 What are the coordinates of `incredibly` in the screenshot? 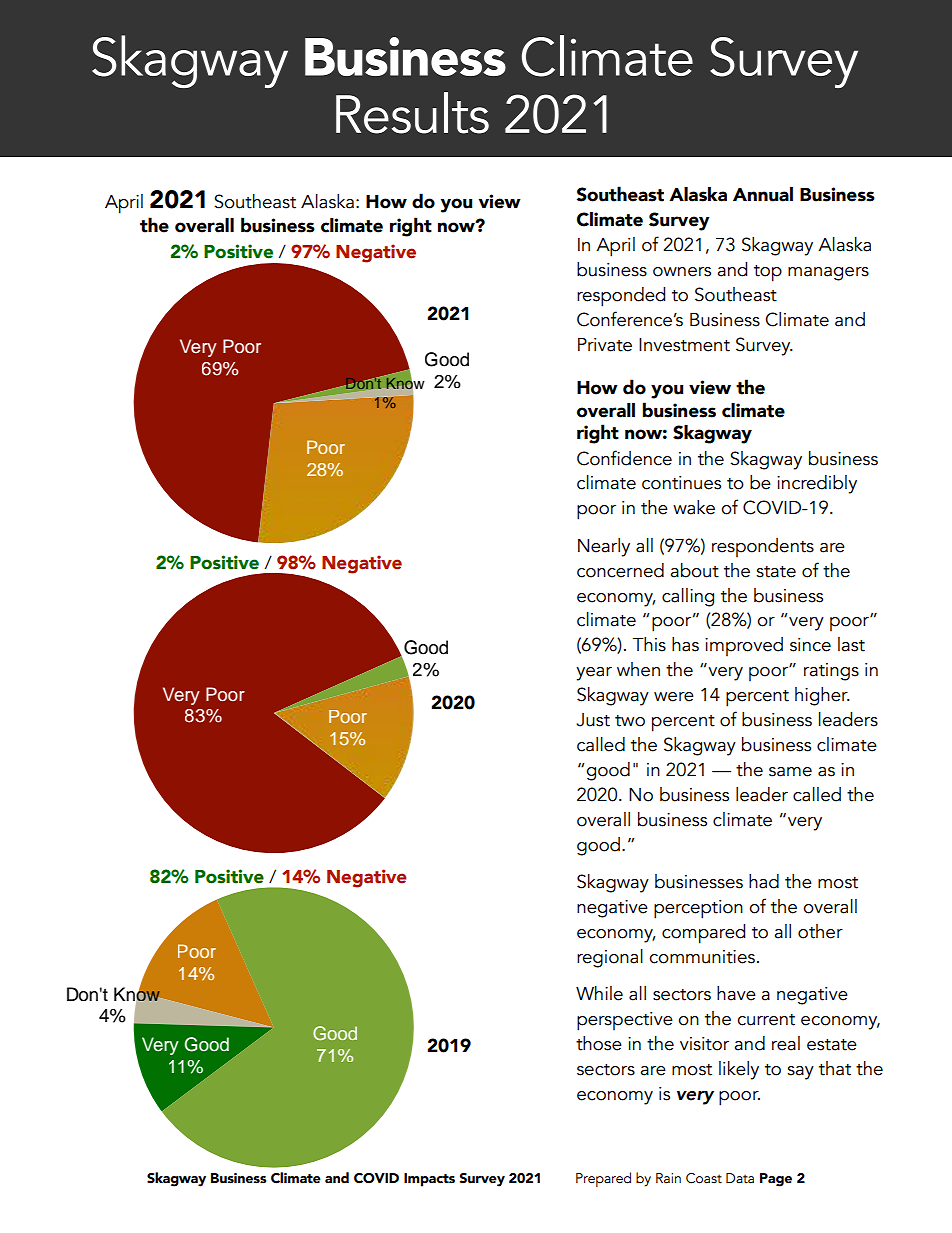 It's located at (817, 484).
